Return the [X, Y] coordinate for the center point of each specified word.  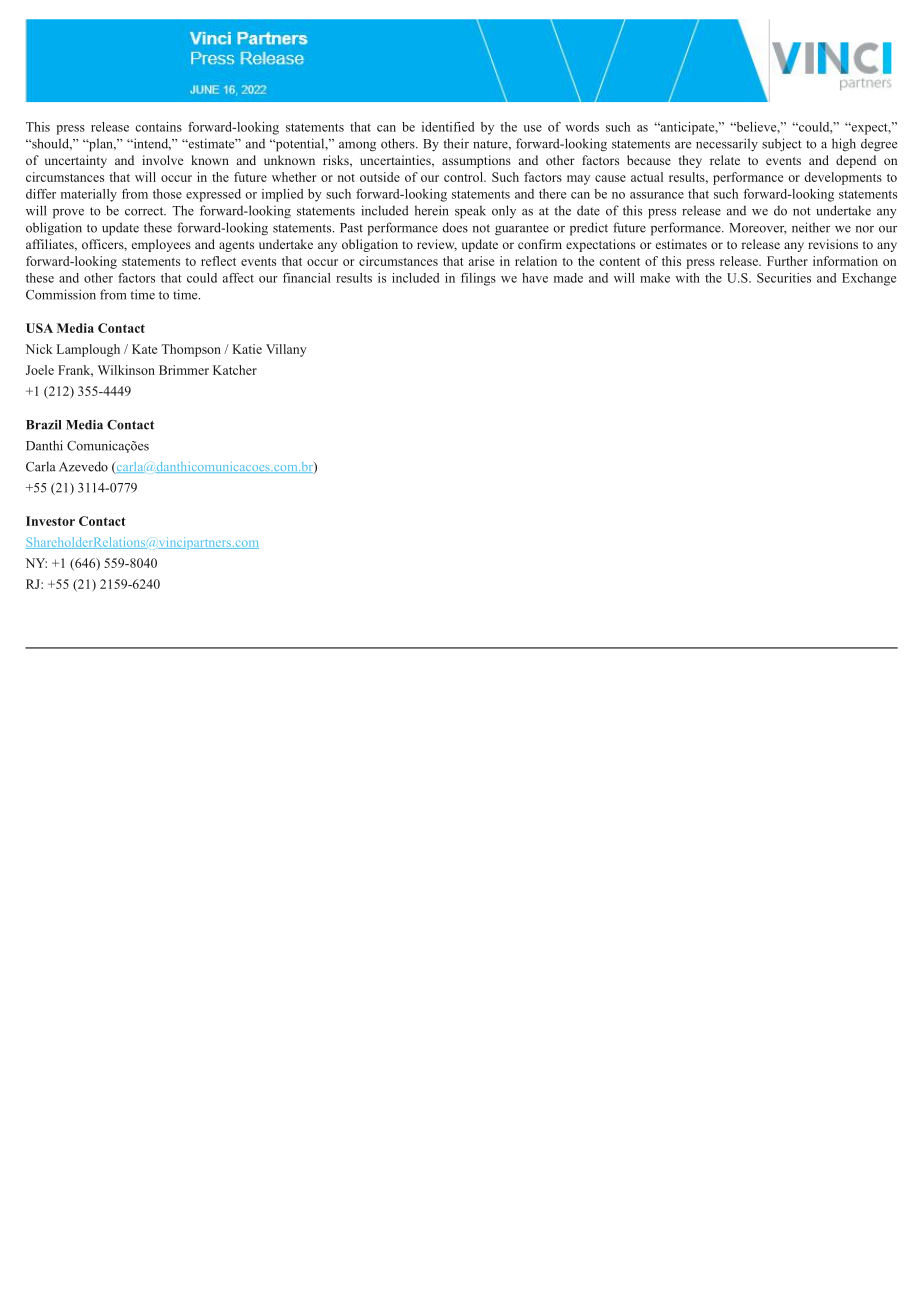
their [456, 143]
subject [782, 145]
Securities [784, 278]
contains [158, 127]
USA [39, 328]
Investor [50, 521]
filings [478, 279]
